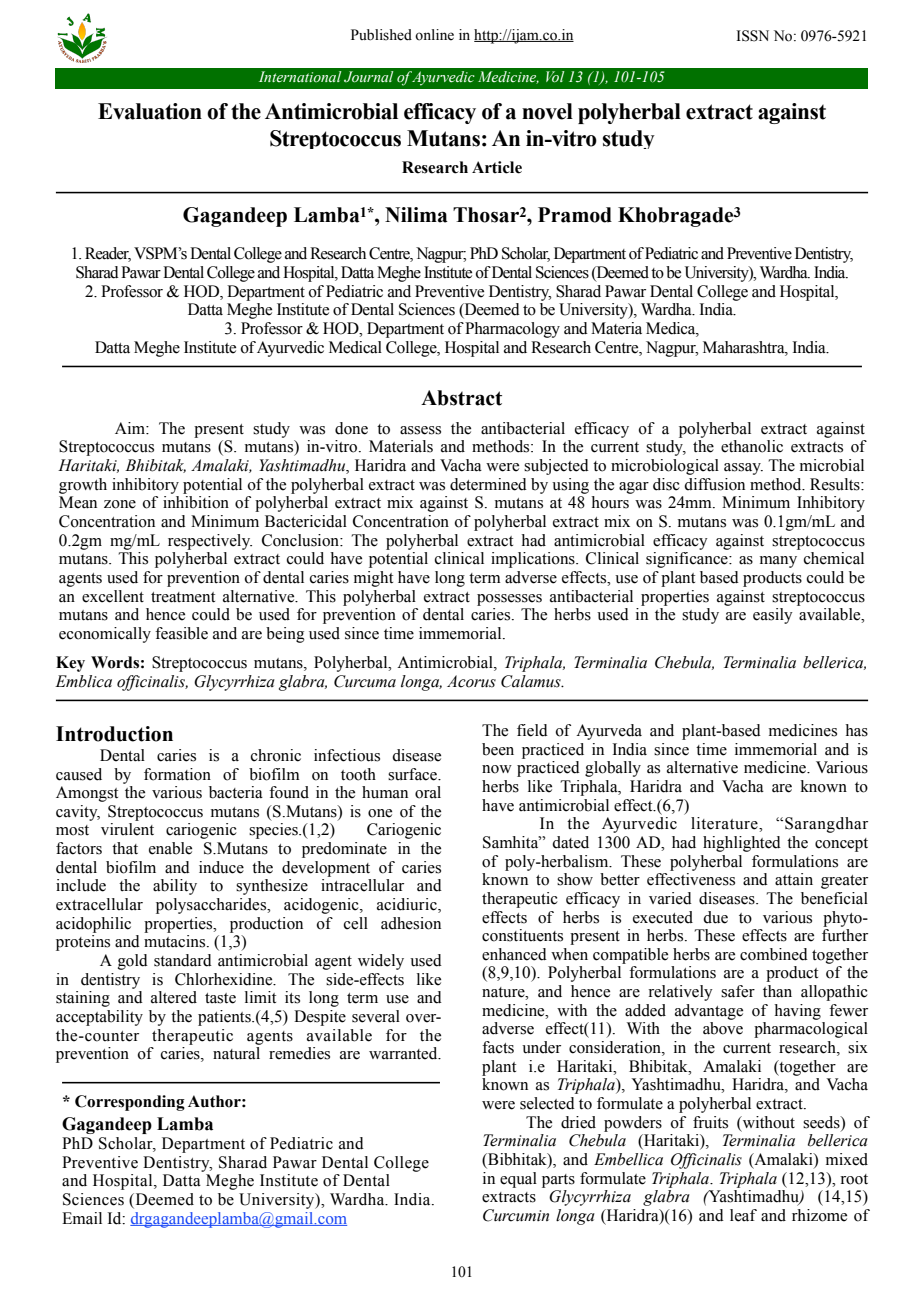 The height and width of the screenshot is (1308, 924). Describe the element at coordinates (150, 111) in the screenshot. I see `Evaluation` at that location.
